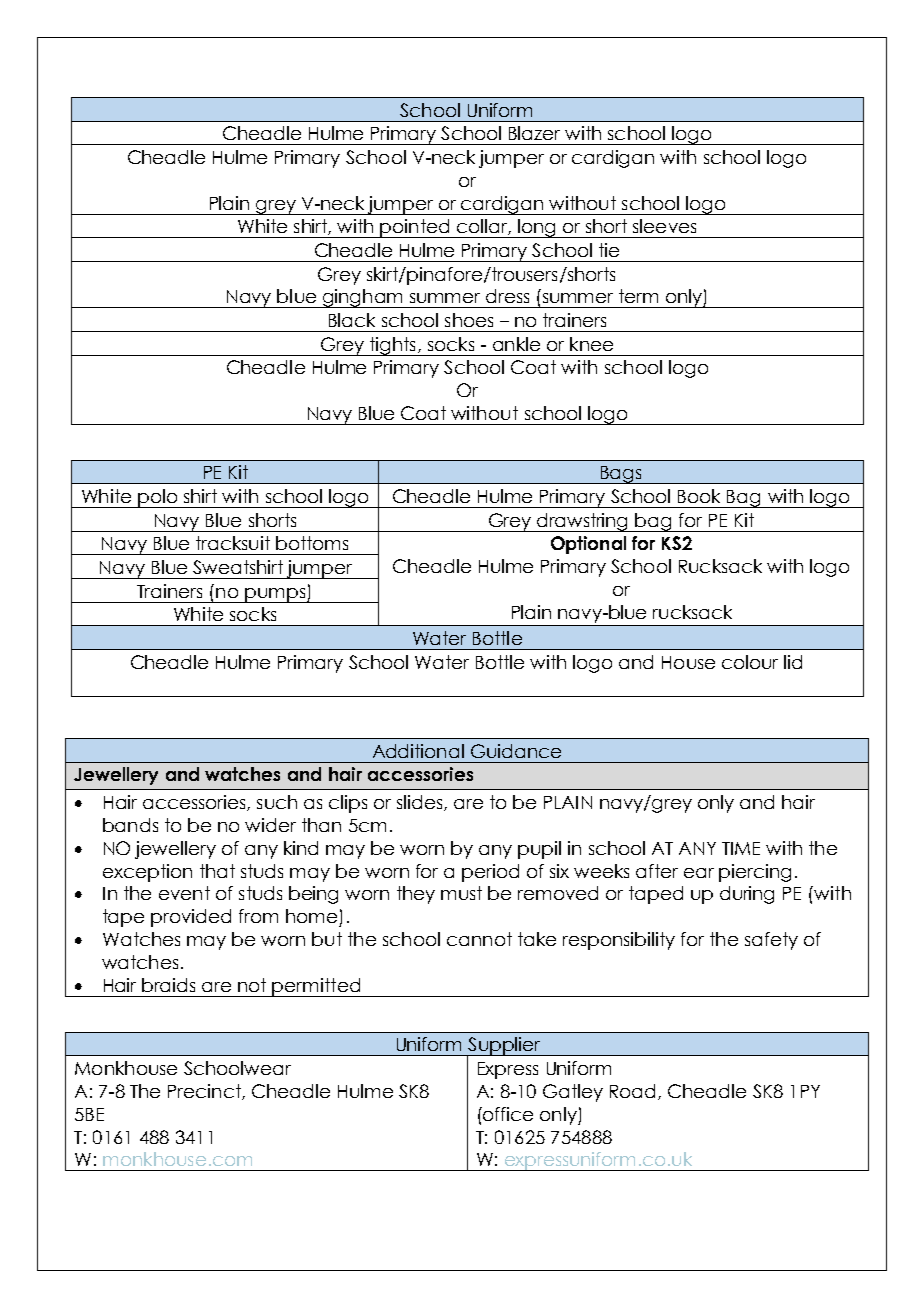  Describe the element at coordinates (664, 226) in the document. I see `sleeves` at that location.
